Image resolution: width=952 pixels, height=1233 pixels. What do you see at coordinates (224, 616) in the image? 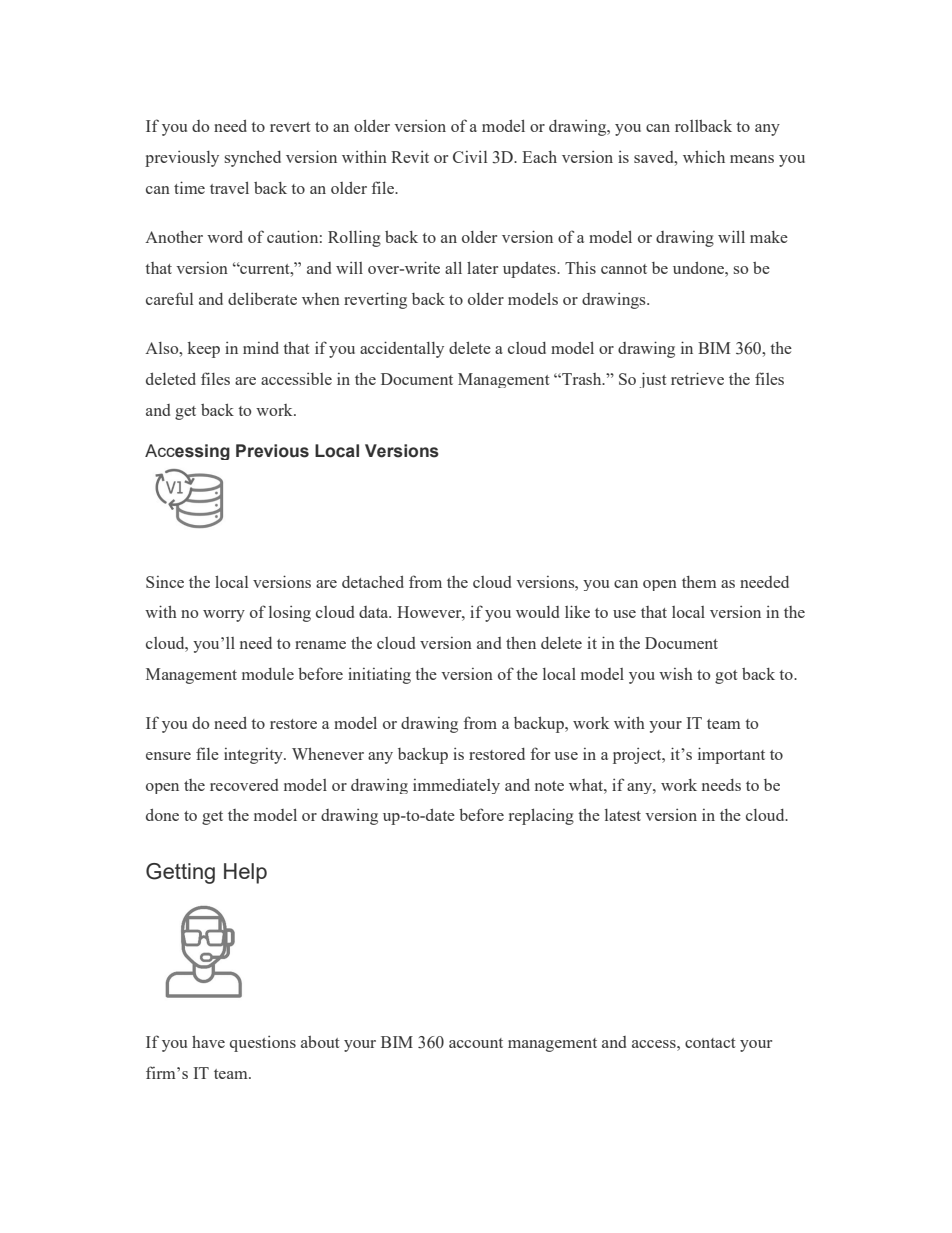
I see `worry` at bounding box center [224, 616].
